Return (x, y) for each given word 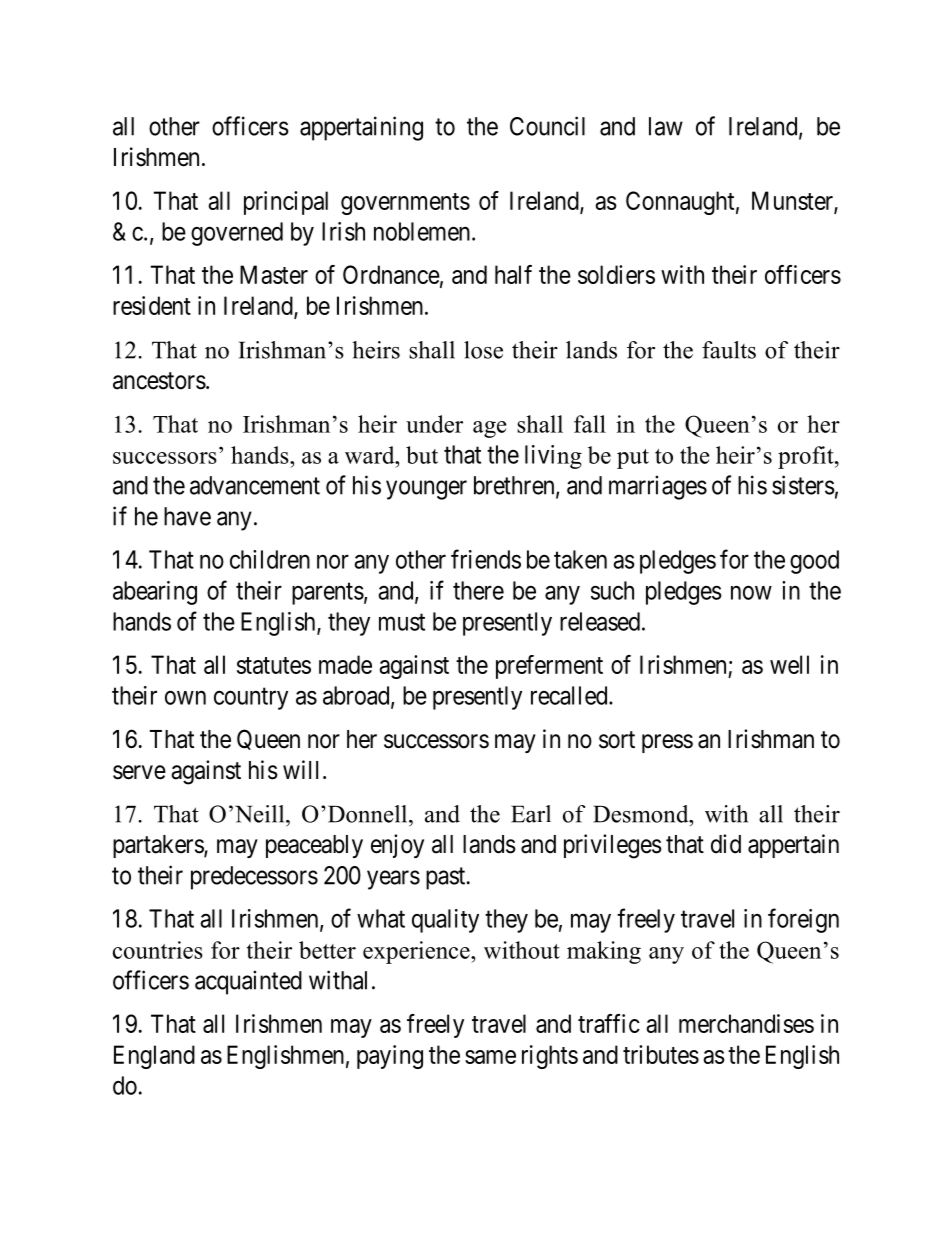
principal (286, 203)
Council (547, 126)
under (434, 424)
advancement (255, 485)
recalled (570, 695)
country (251, 699)
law (666, 126)
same (490, 1057)
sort (617, 740)
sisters (803, 485)
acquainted (248, 982)
